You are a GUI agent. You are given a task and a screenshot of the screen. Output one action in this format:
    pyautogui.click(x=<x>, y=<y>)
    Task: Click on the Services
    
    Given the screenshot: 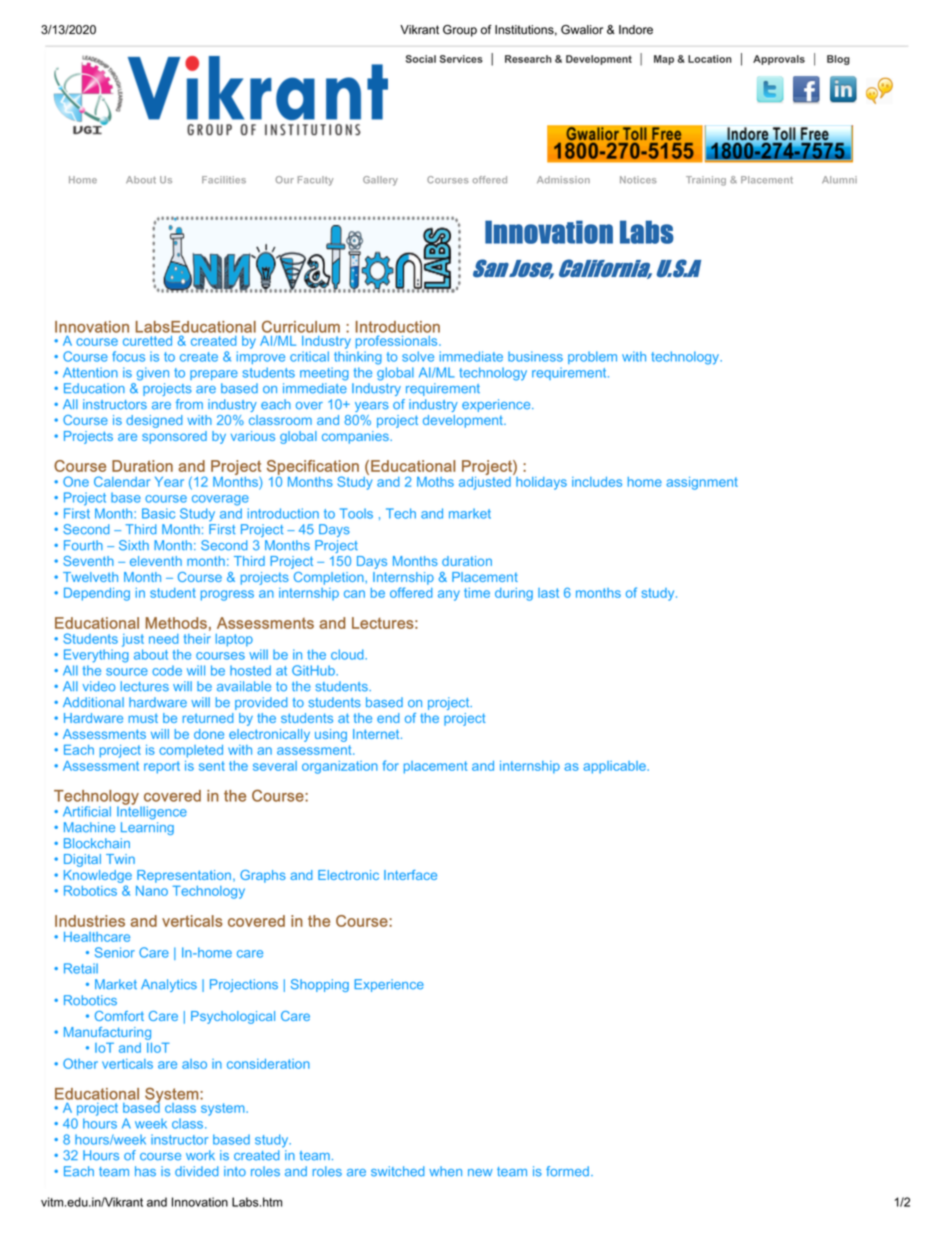 What is the action you would take?
    pyautogui.click(x=461, y=59)
